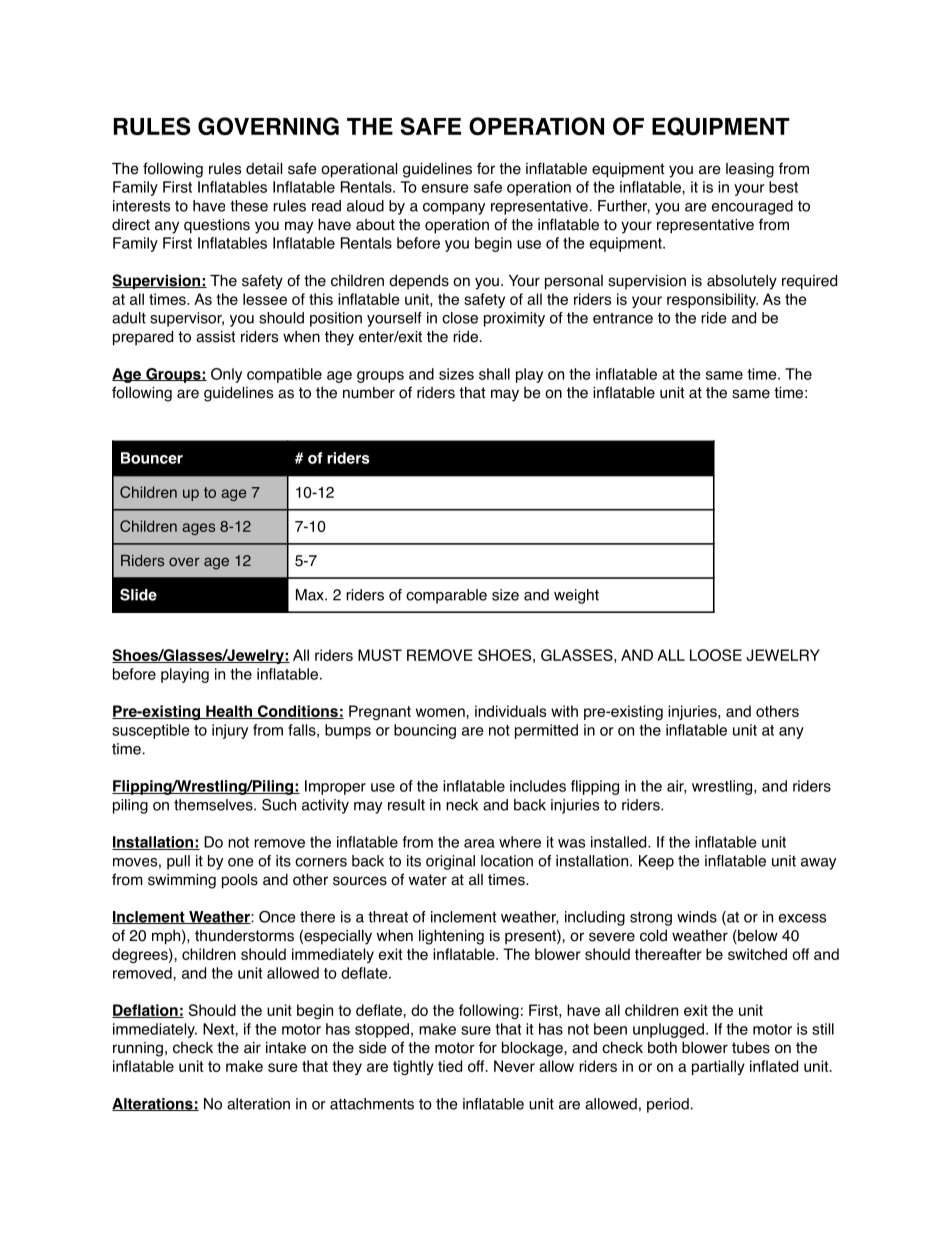  Describe the element at coordinates (249, 206) in the document. I see `these` at that location.
